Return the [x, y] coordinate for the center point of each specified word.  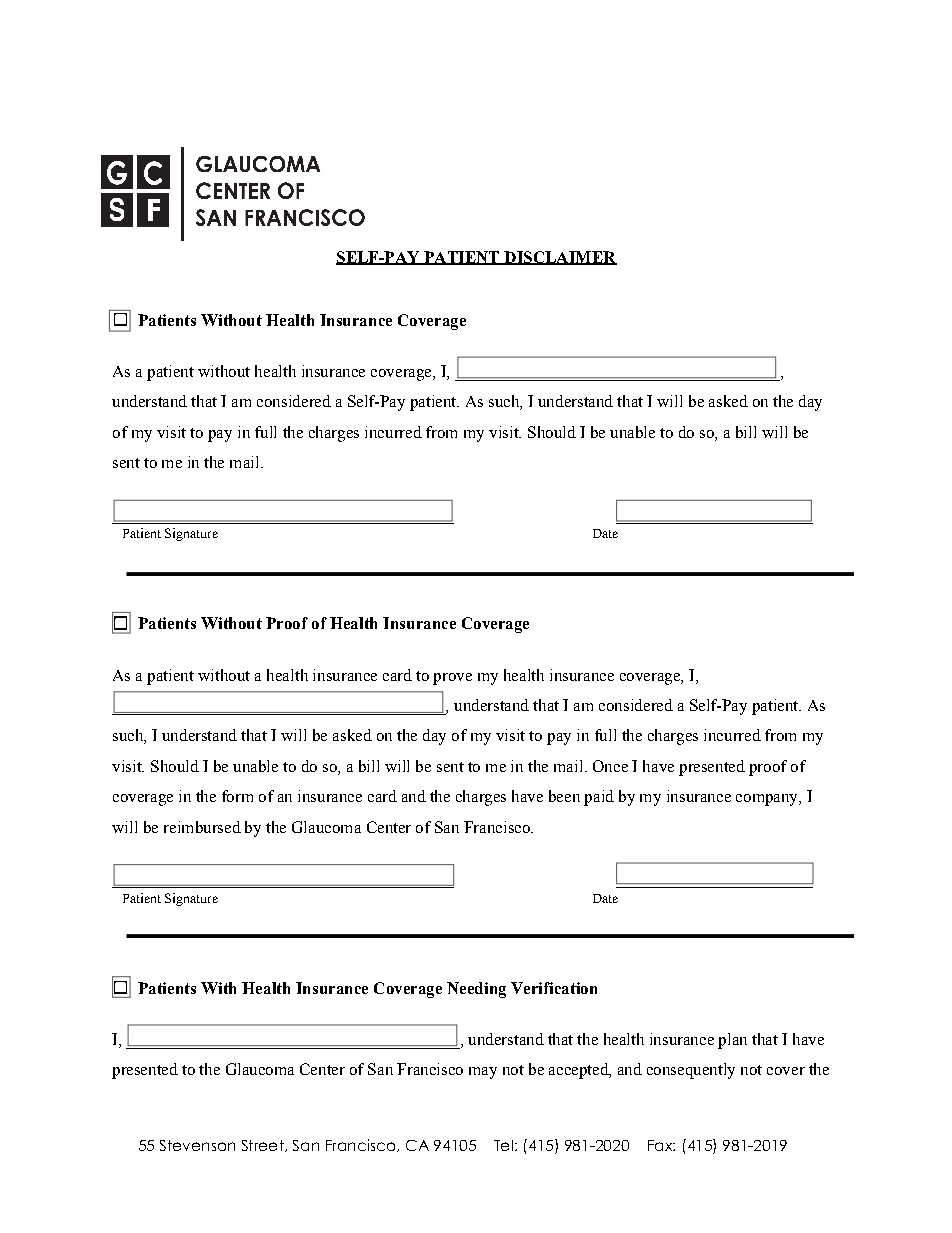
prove [452, 679]
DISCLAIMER [559, 258]
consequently [691, 1071]
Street [264, 1146]
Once [610, 766]
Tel [503, 1145]
